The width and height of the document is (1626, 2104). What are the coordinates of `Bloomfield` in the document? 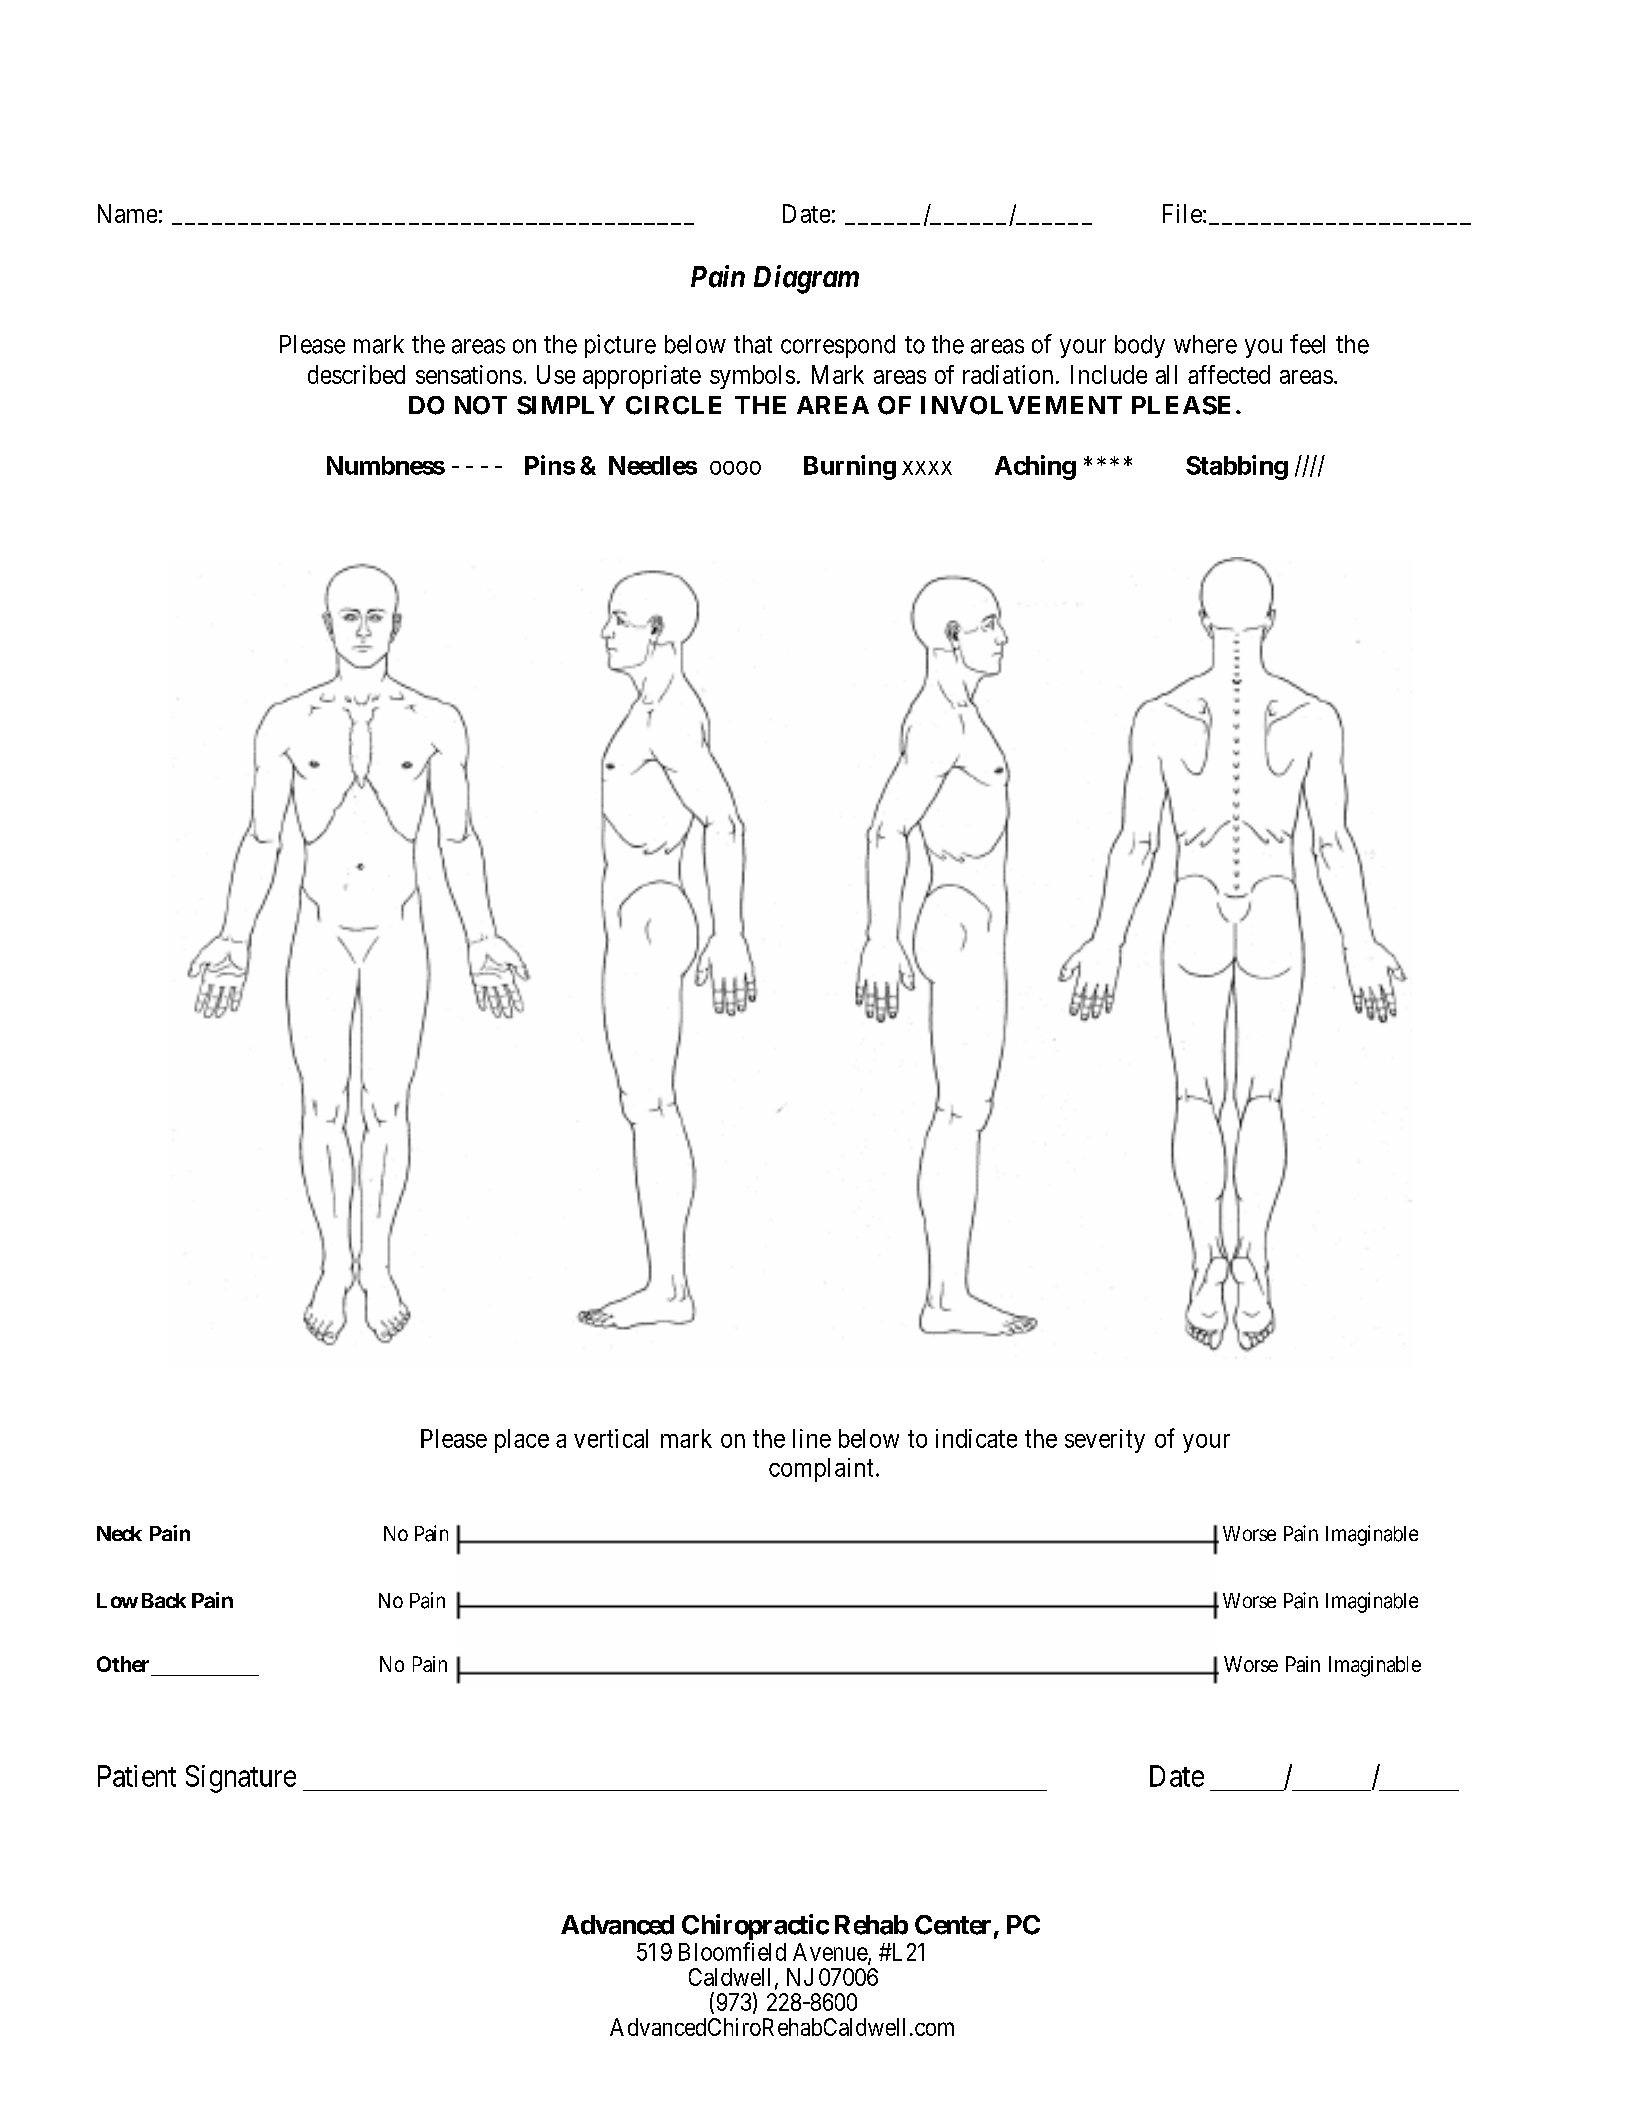 It's located at (732, 1951).
